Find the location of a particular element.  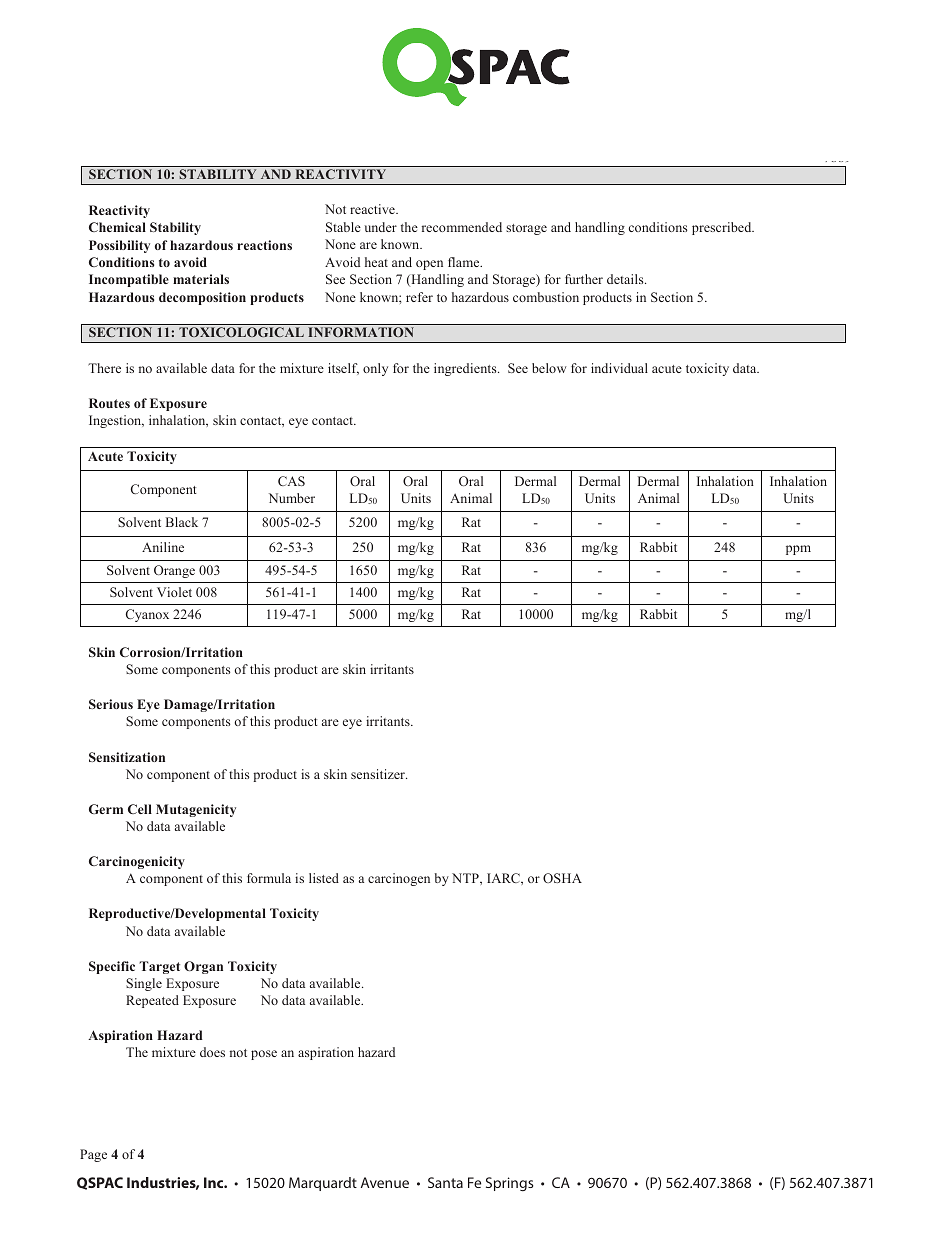

recommended is located at coordinates (462, 227).
